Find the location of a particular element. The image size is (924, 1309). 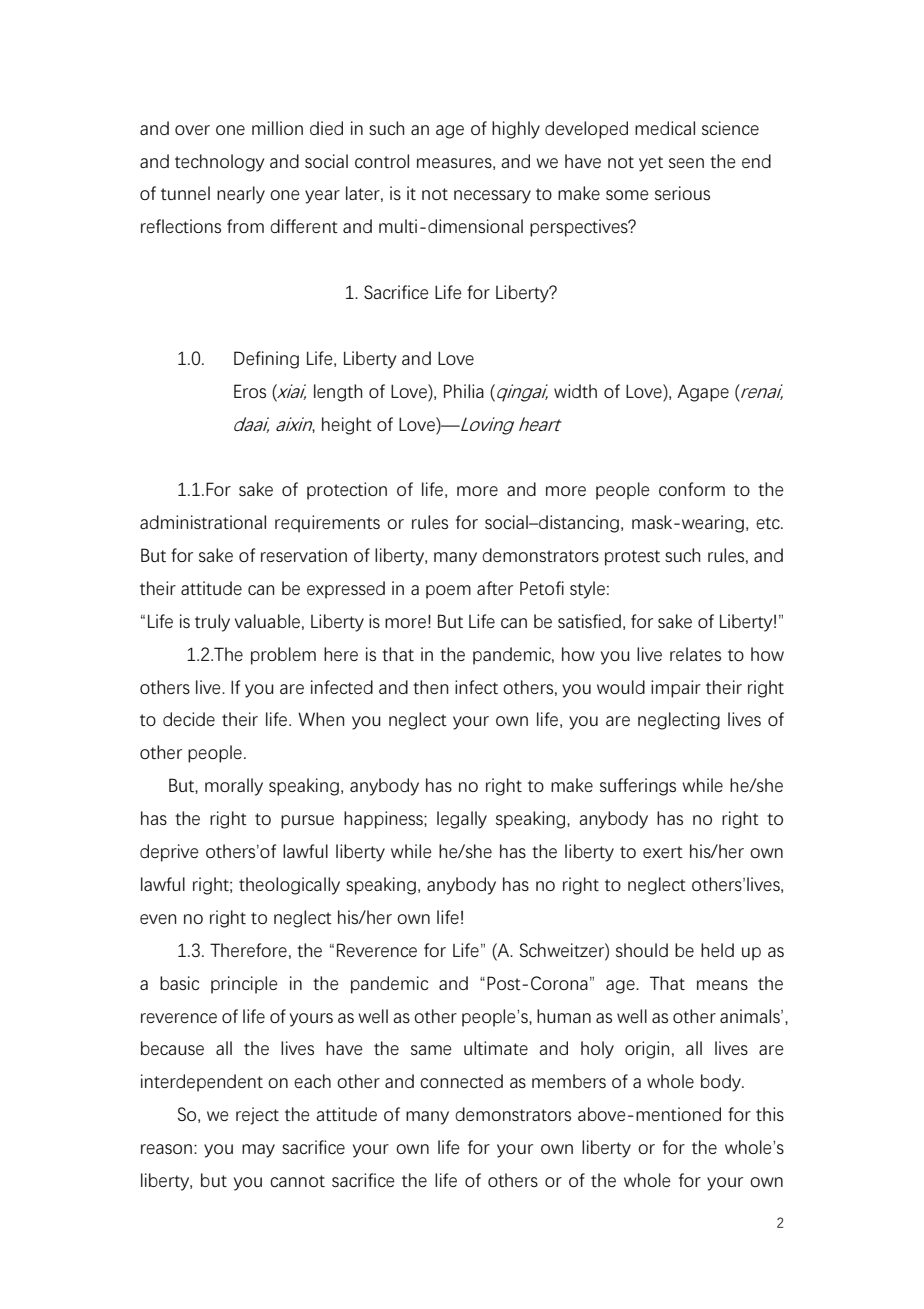

may is located at coordinates (258, 1151).
